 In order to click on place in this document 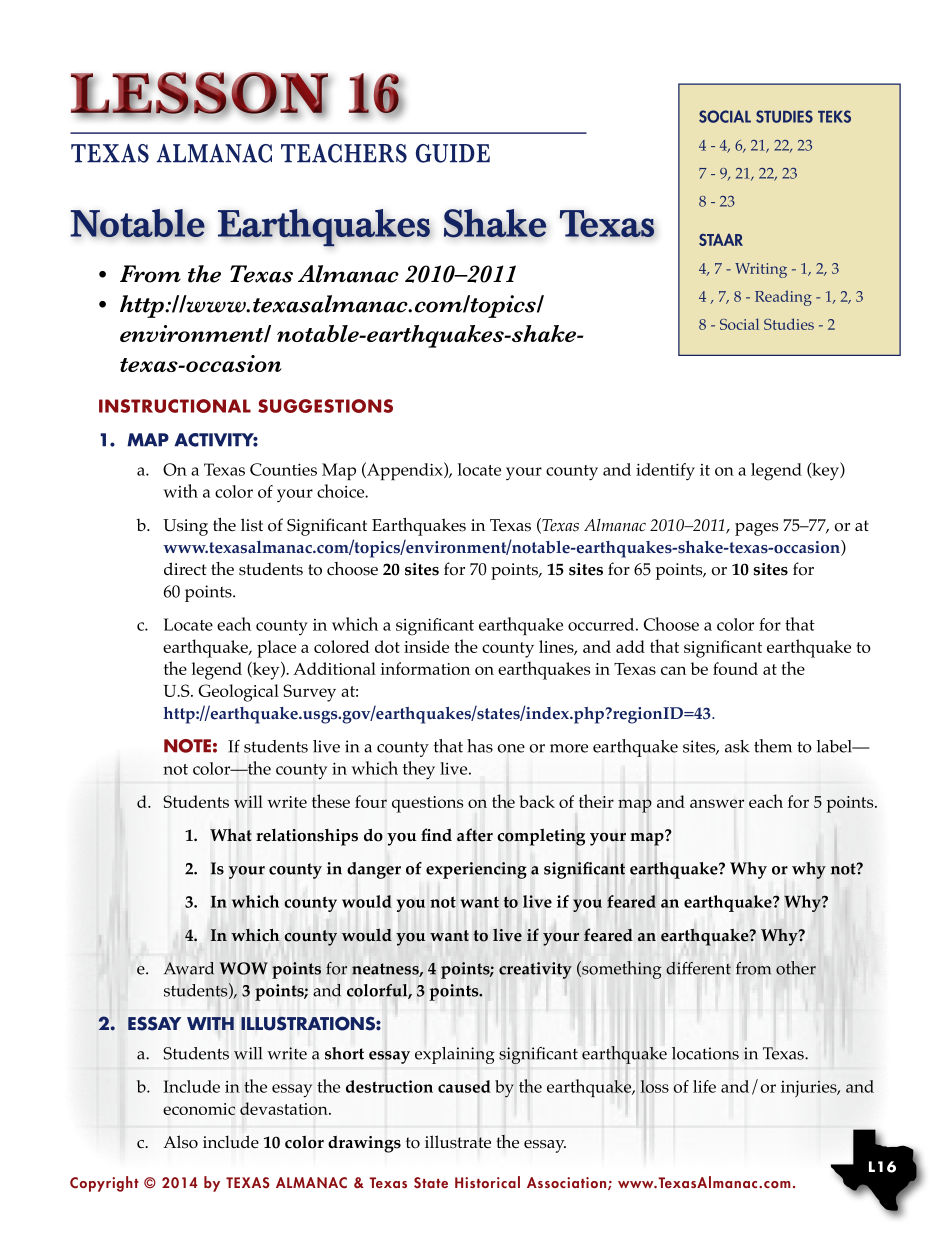, I will do `click(276, 649)`.
